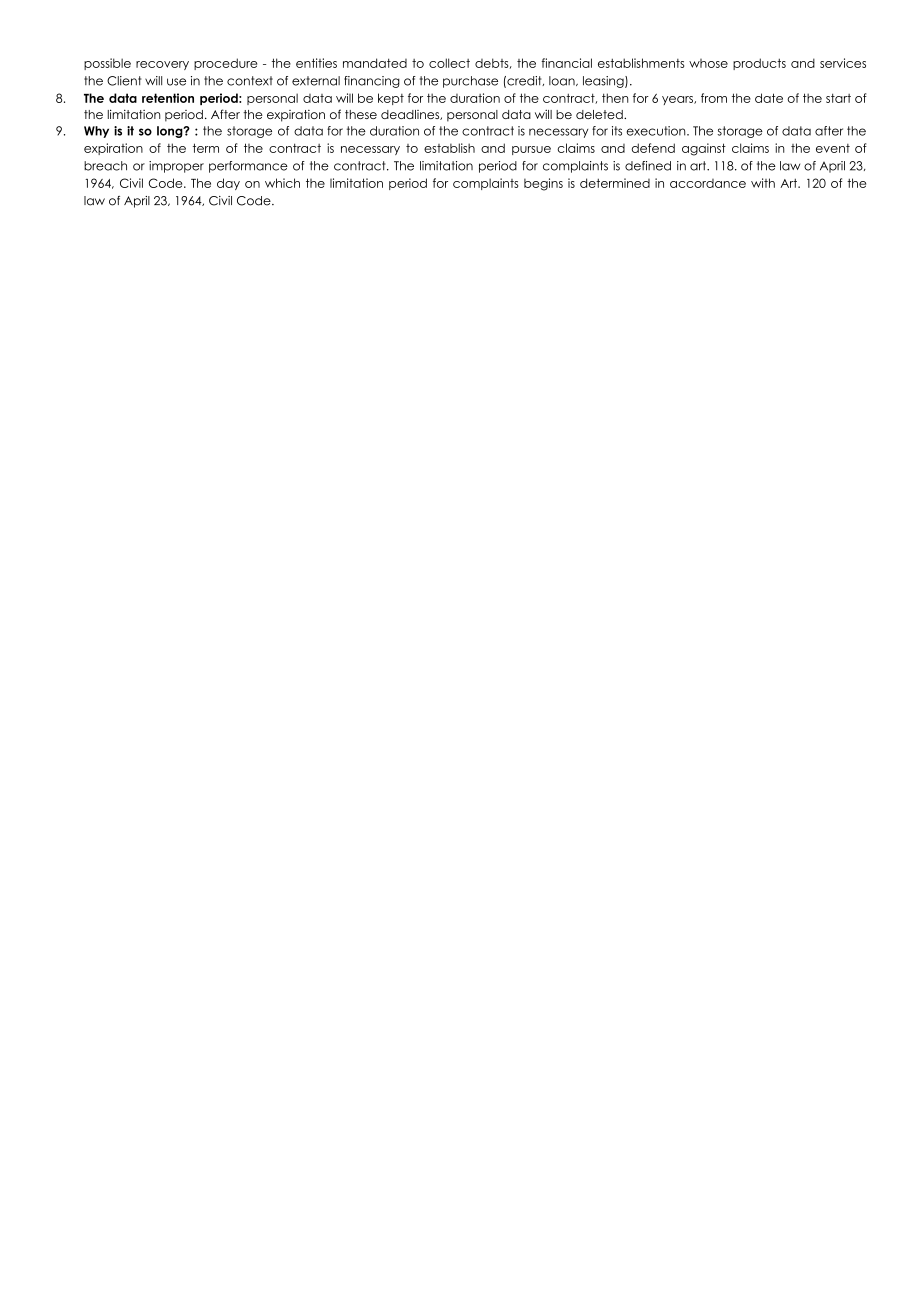 The height and width of the image is (1307, 924). What do you see at coordinates (759, 64) in the image?
I see `products` at bounding box center [759, 64].
